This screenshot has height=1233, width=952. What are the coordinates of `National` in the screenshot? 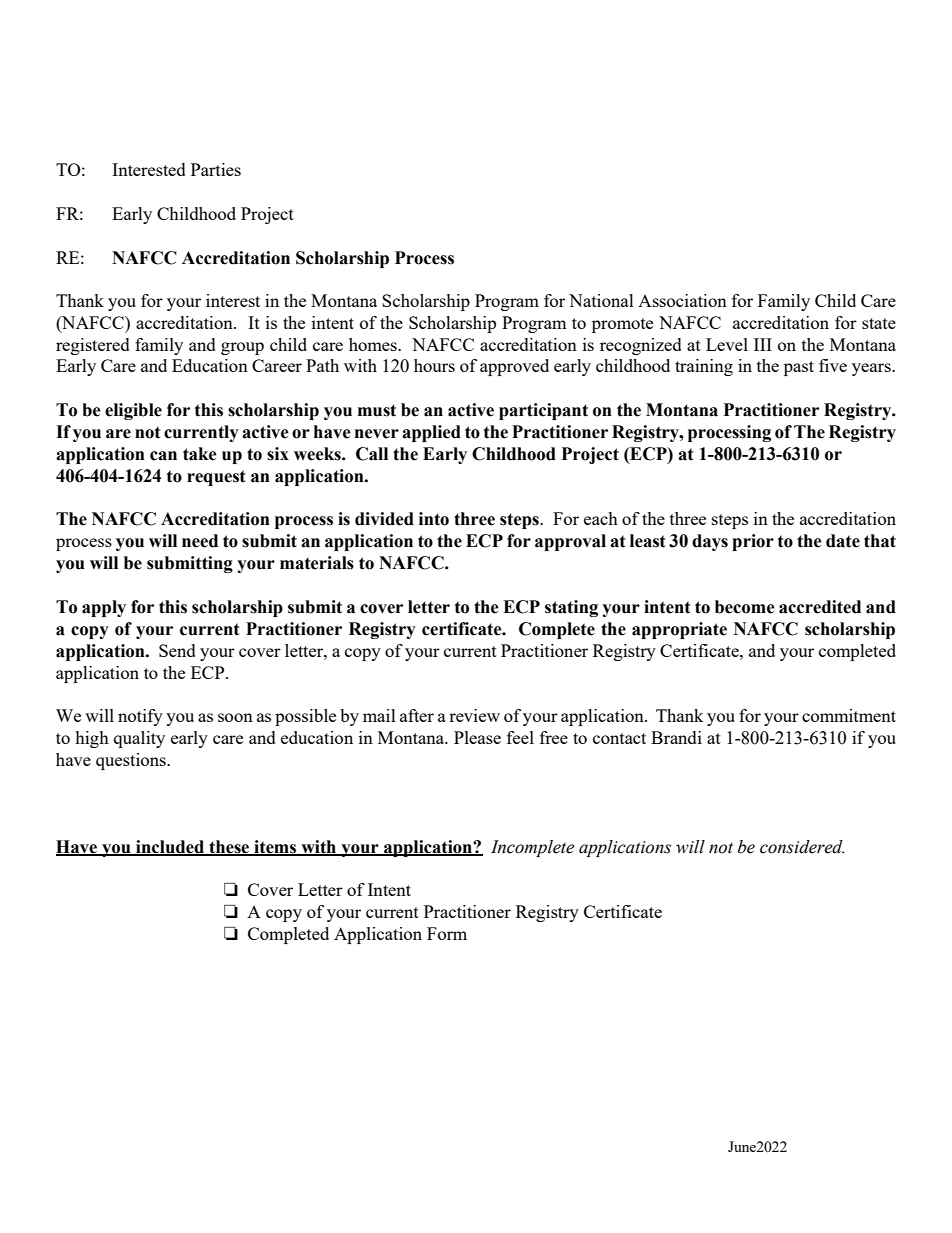 It's located at (601, 300).
